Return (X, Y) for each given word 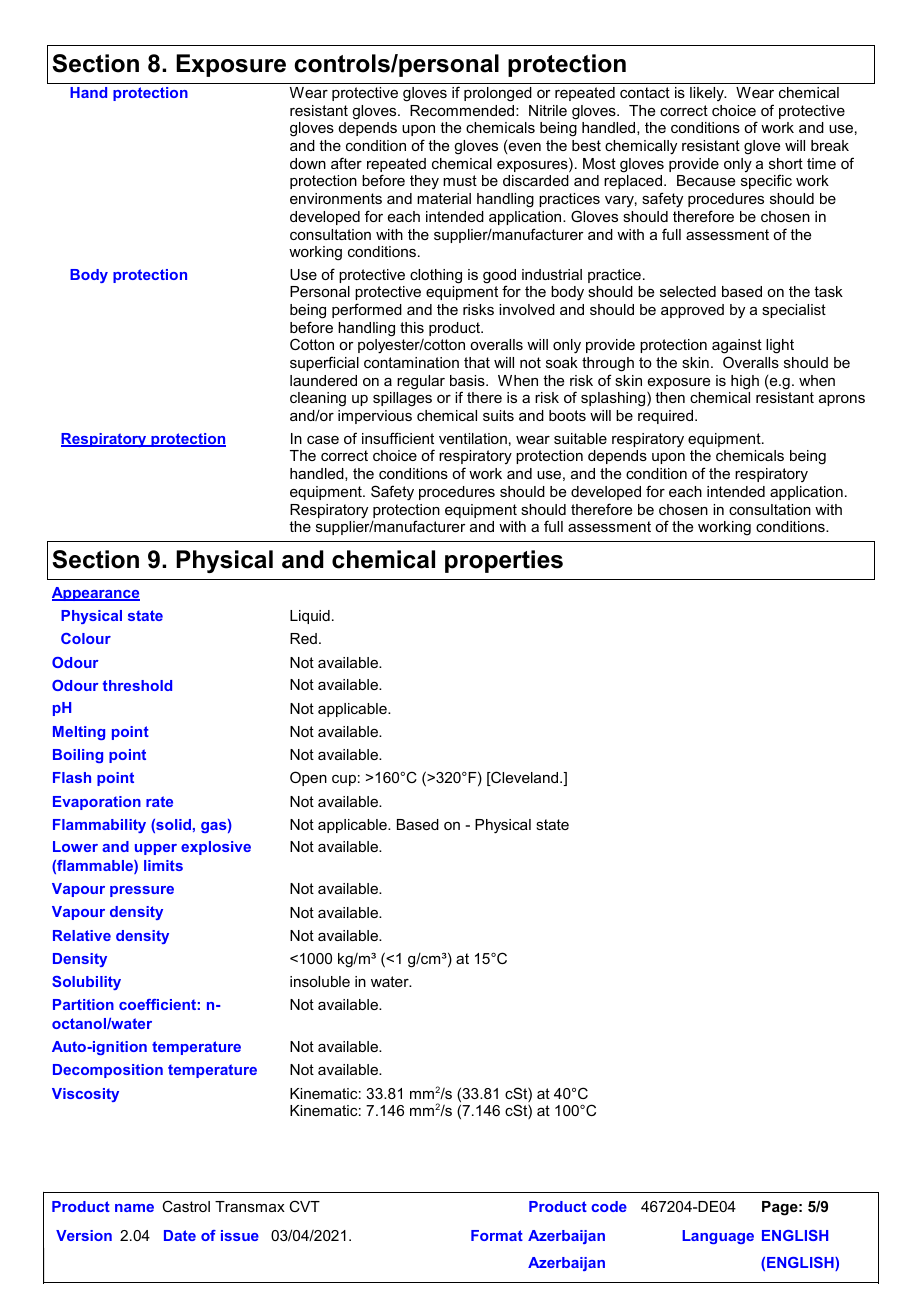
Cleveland (525, 778)
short (786, 163)
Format (497, 1235)
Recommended (463, 110)
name (134, 1208)
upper (156, 849)
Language (718, 1237)
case (323, 440)
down (308, 163)
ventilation (473, 438)
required (667, 417)
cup (344, 780)
